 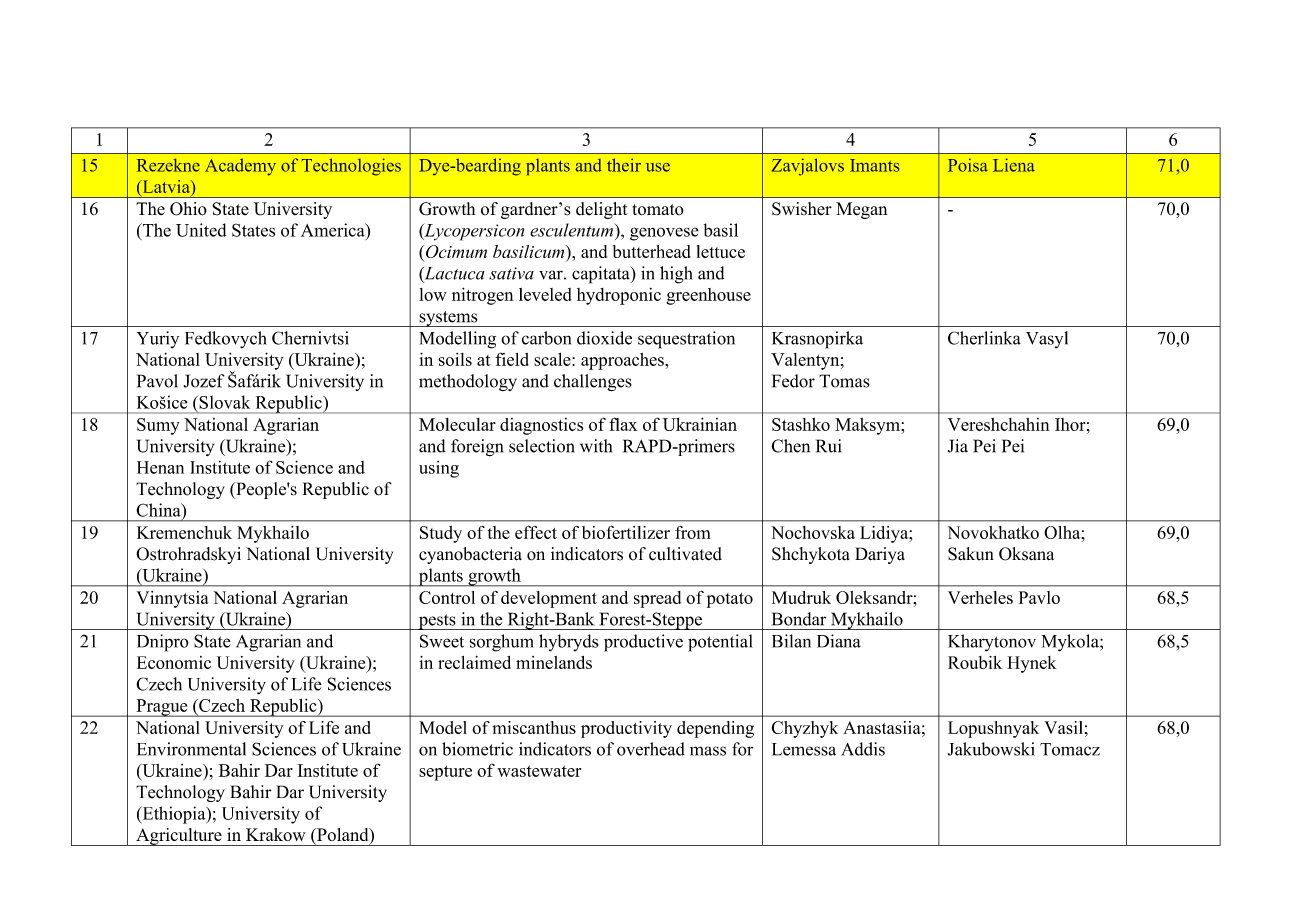 I want to click on Henan, so click(x=160, y=467).
